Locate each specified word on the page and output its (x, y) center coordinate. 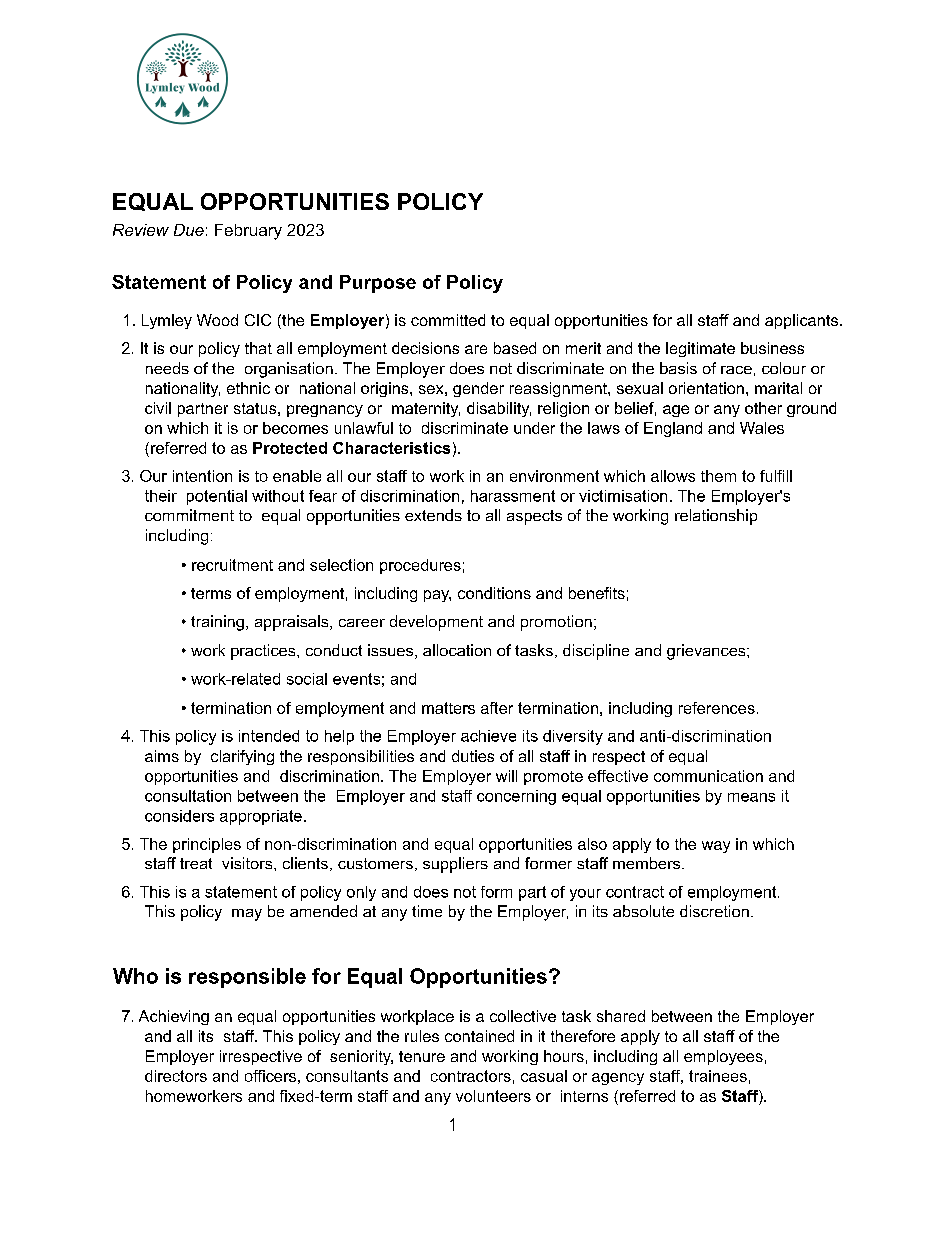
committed (448, 320)
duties (473, 756)
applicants (801, 321)
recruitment (232, 565)
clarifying (242, 757)
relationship (716, 517)
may (247, 915)
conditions (494, 593)
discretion (714, 911)
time (427, 911)
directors (176, 1076)
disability (499, 409)
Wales (762, 428)
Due (189, 230)
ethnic (248, 388)
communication (708, 776)
